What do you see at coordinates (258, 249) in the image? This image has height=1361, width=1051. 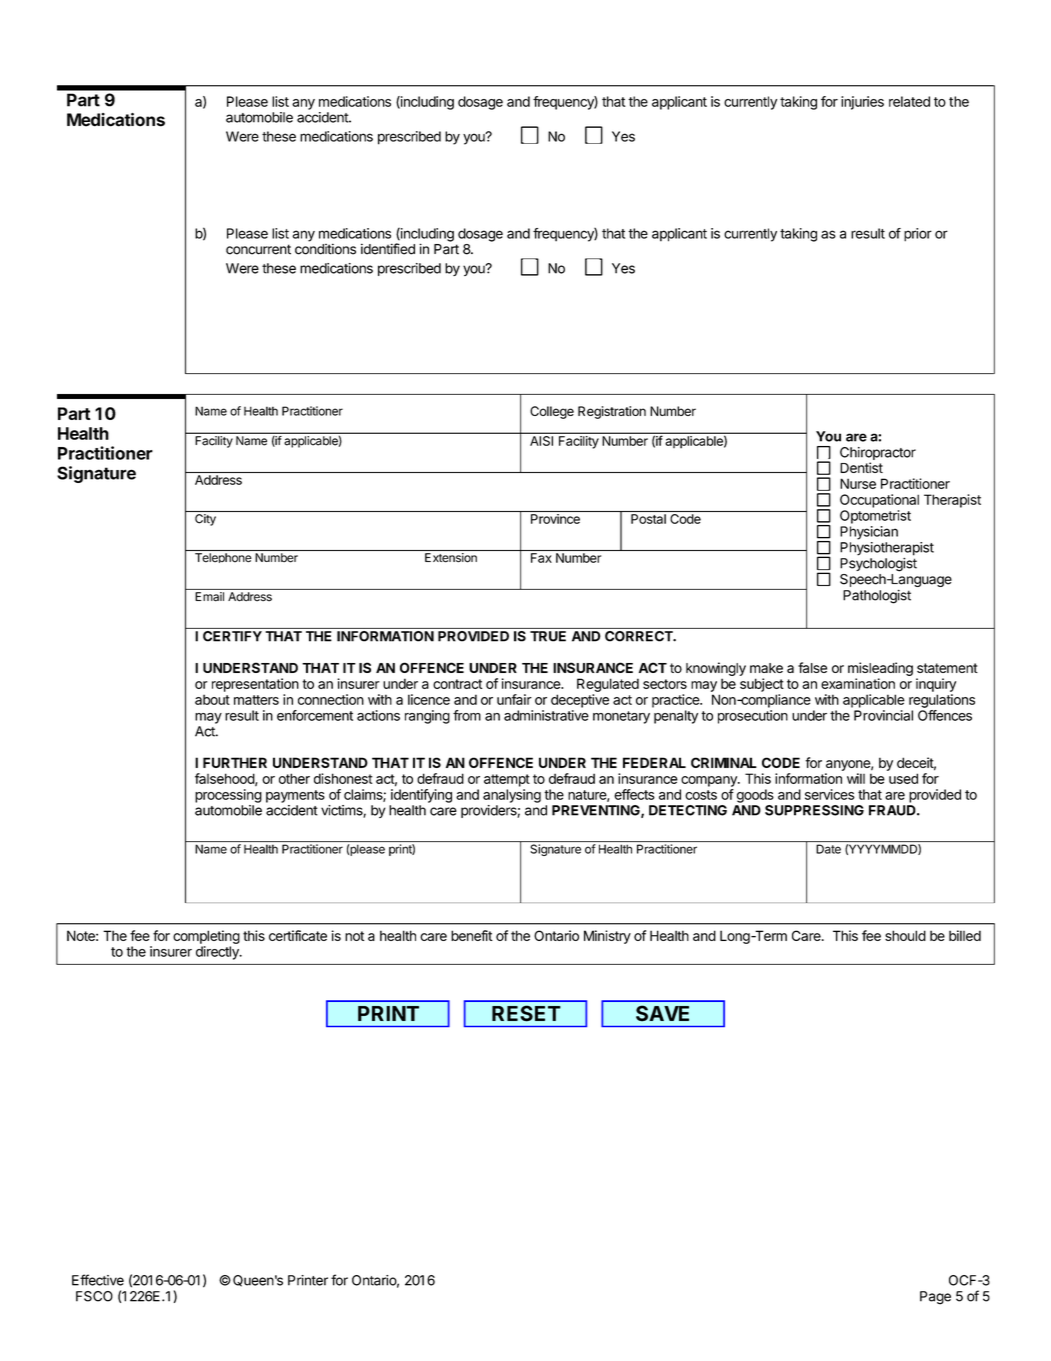 I see `concurrent` at bounding box center [258, 249].
